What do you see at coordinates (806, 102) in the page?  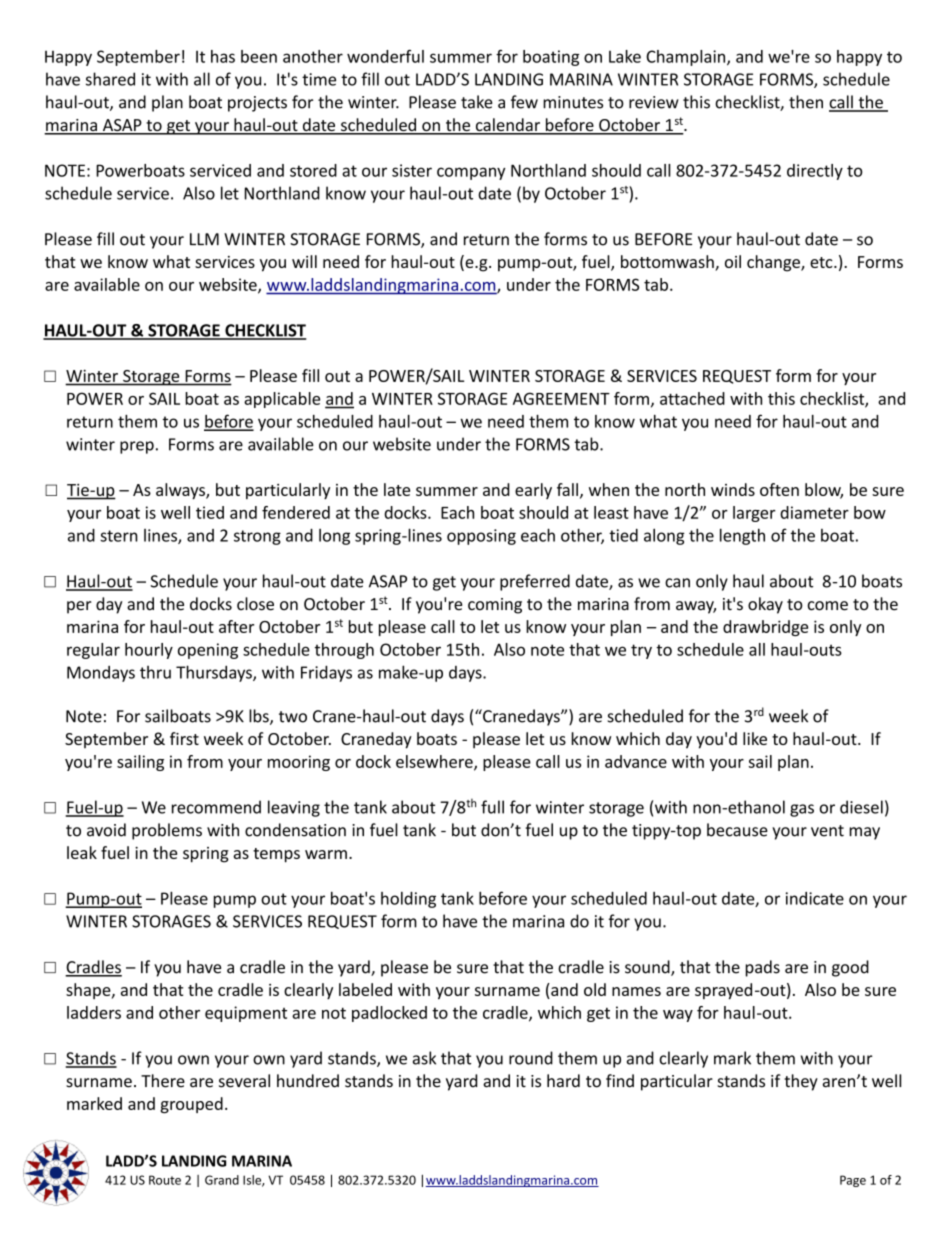 I see `then` at bounding box center [806, 102].
